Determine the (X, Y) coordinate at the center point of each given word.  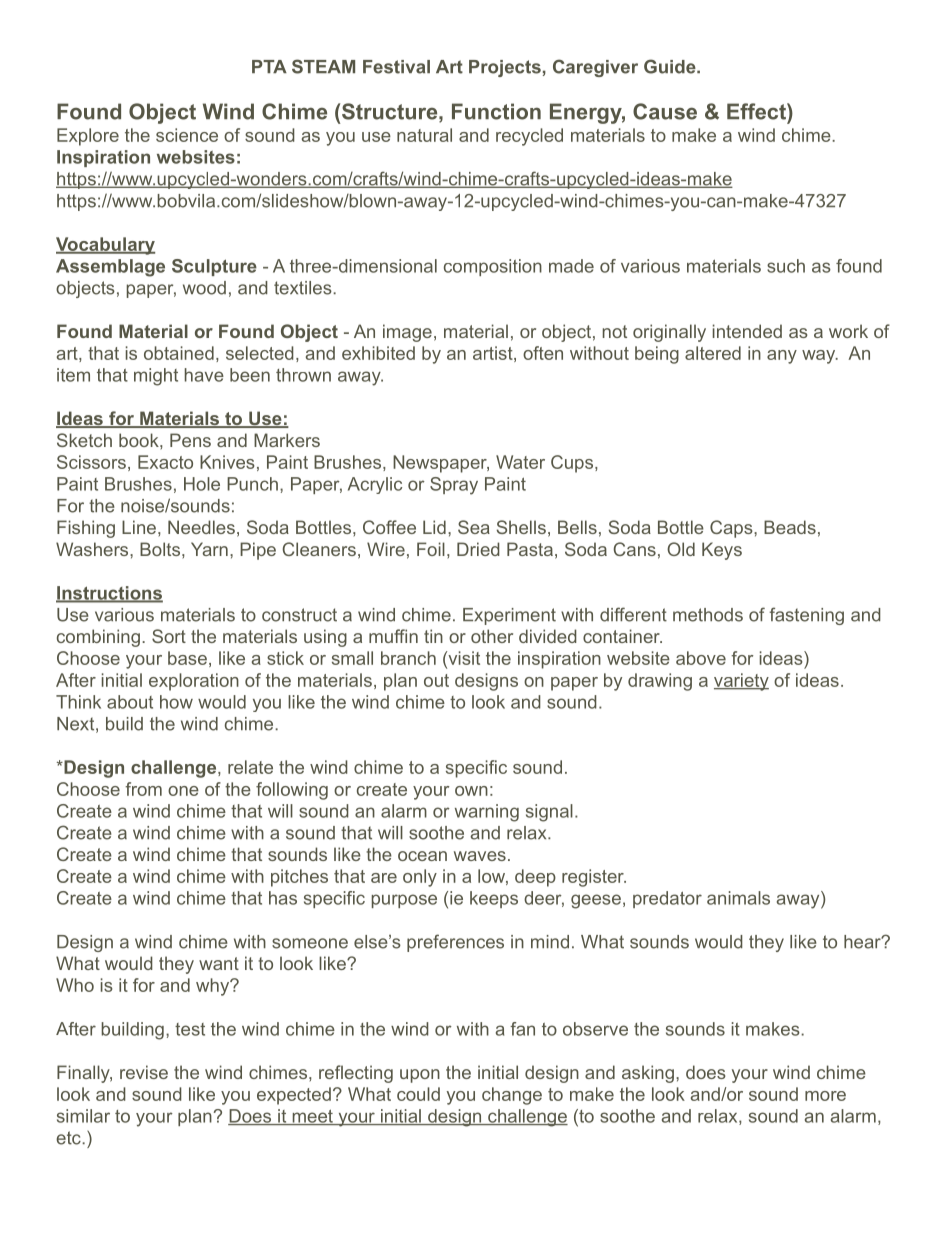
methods (708, 615)
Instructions (109, 594)
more (825, 1096)
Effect (757, 111)
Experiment (509, 616)
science (187, 135)
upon (420, 1076)
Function (496, 111)
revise (144, 1072)
